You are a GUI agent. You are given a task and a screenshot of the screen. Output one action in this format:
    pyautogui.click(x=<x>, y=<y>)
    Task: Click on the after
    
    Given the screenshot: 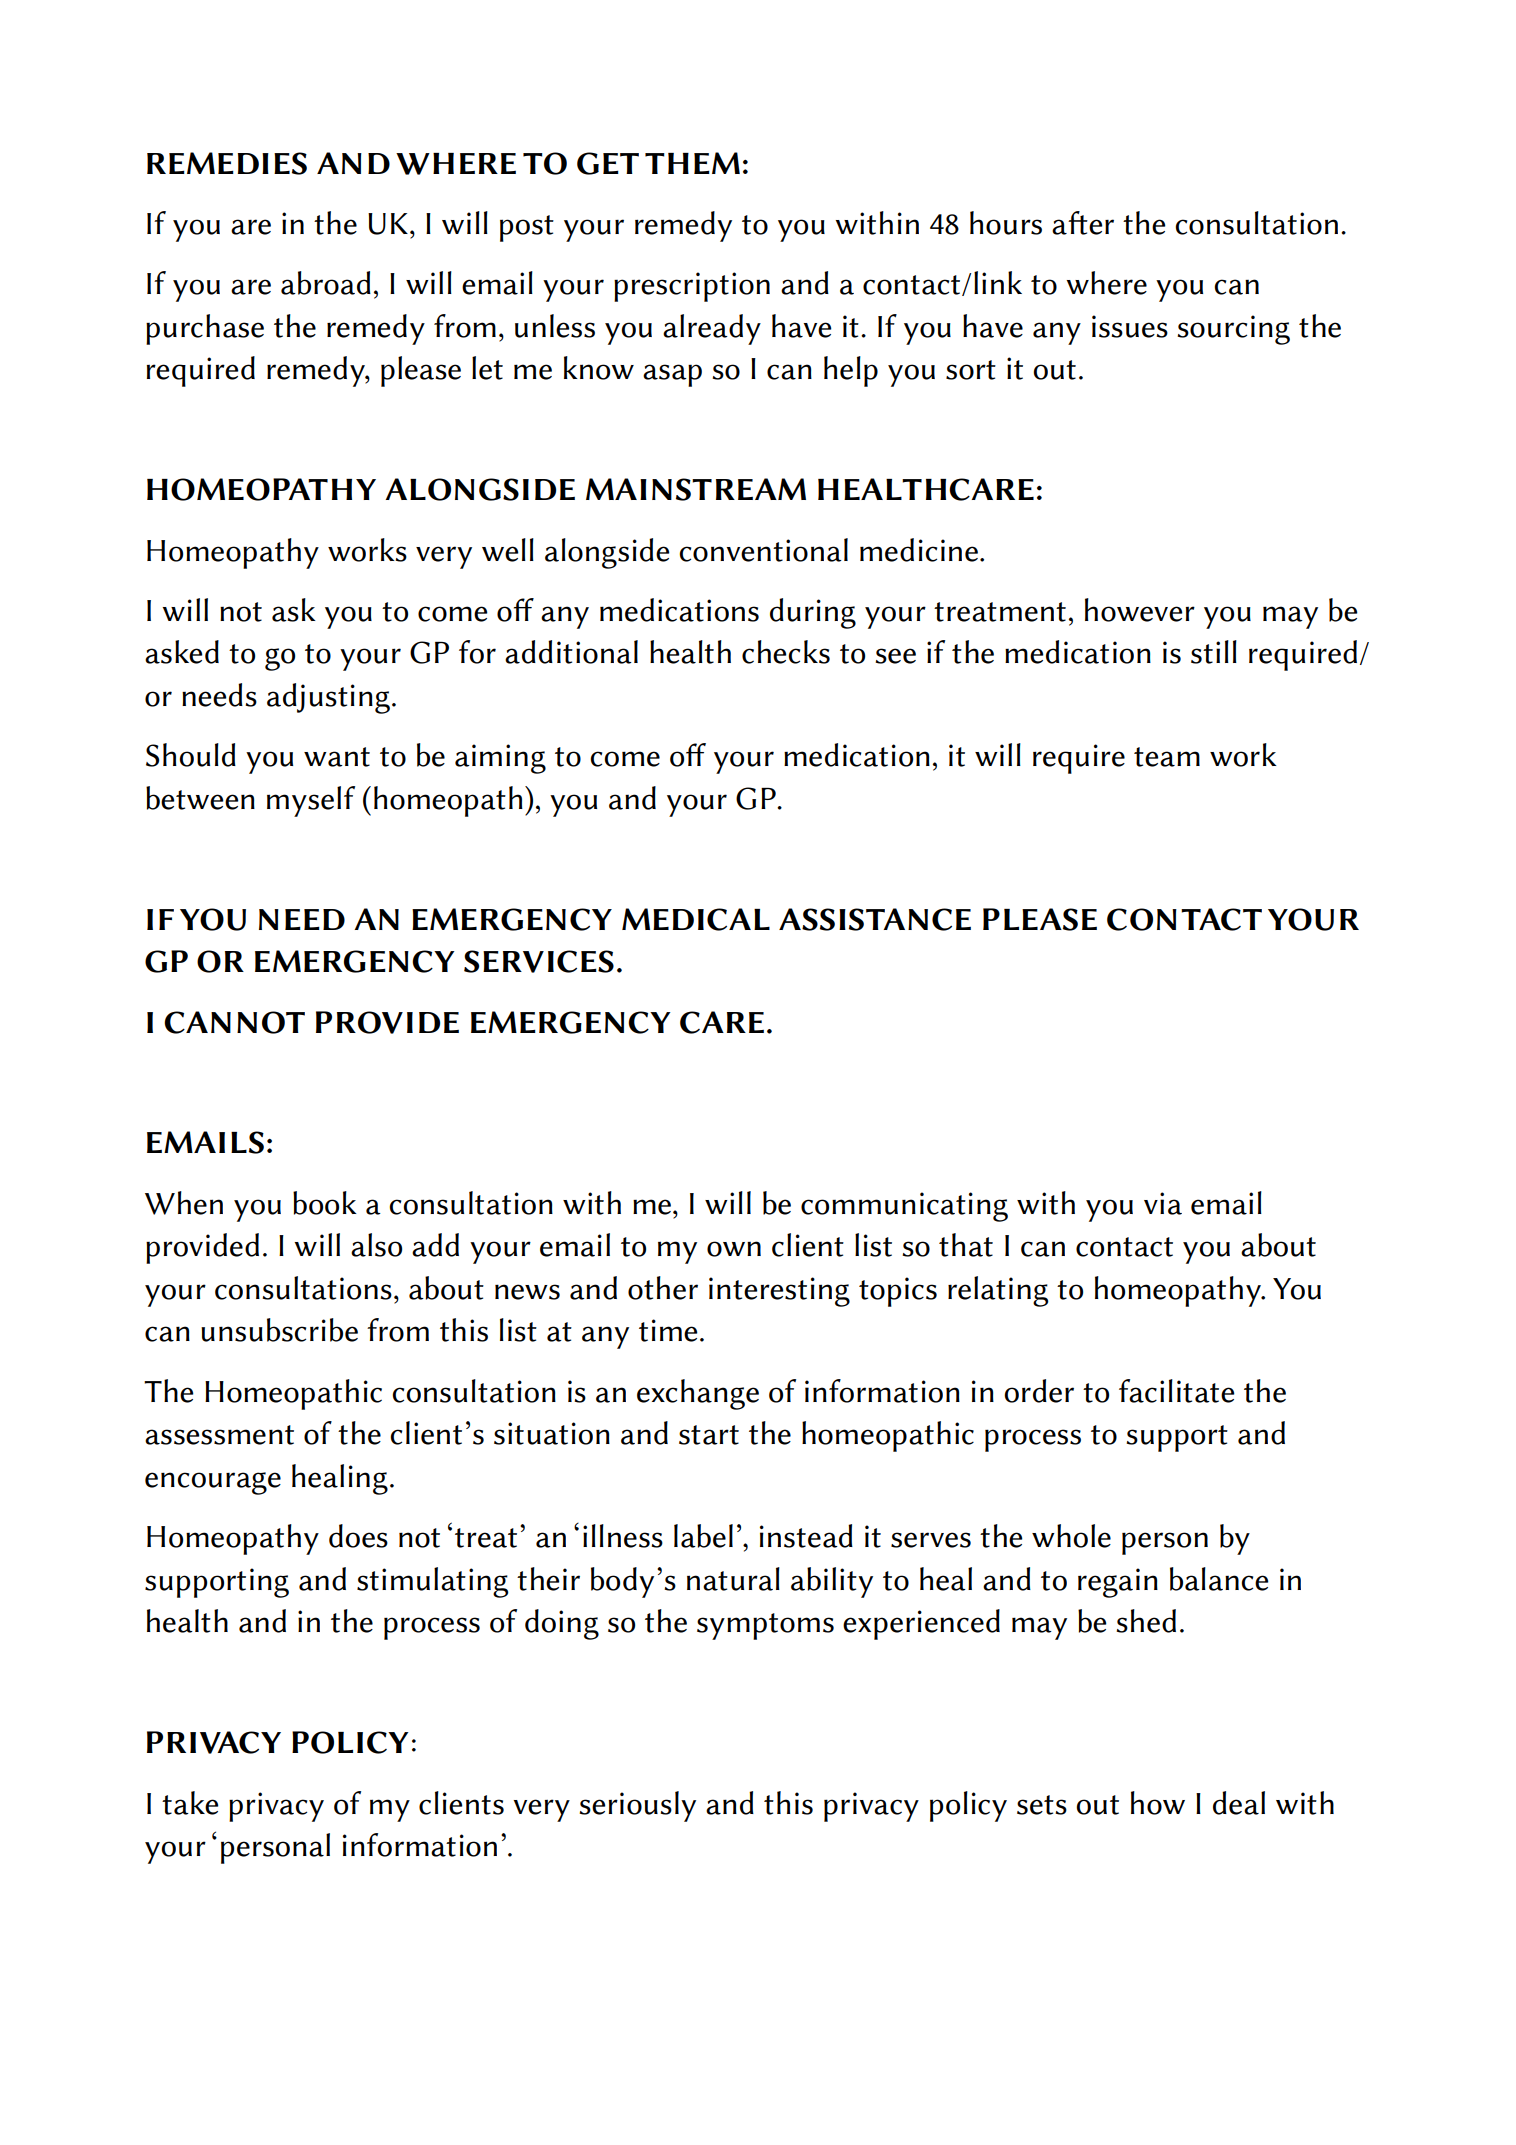 What is the action you would take?
    pyautogui.click(x=1083, y=223)
